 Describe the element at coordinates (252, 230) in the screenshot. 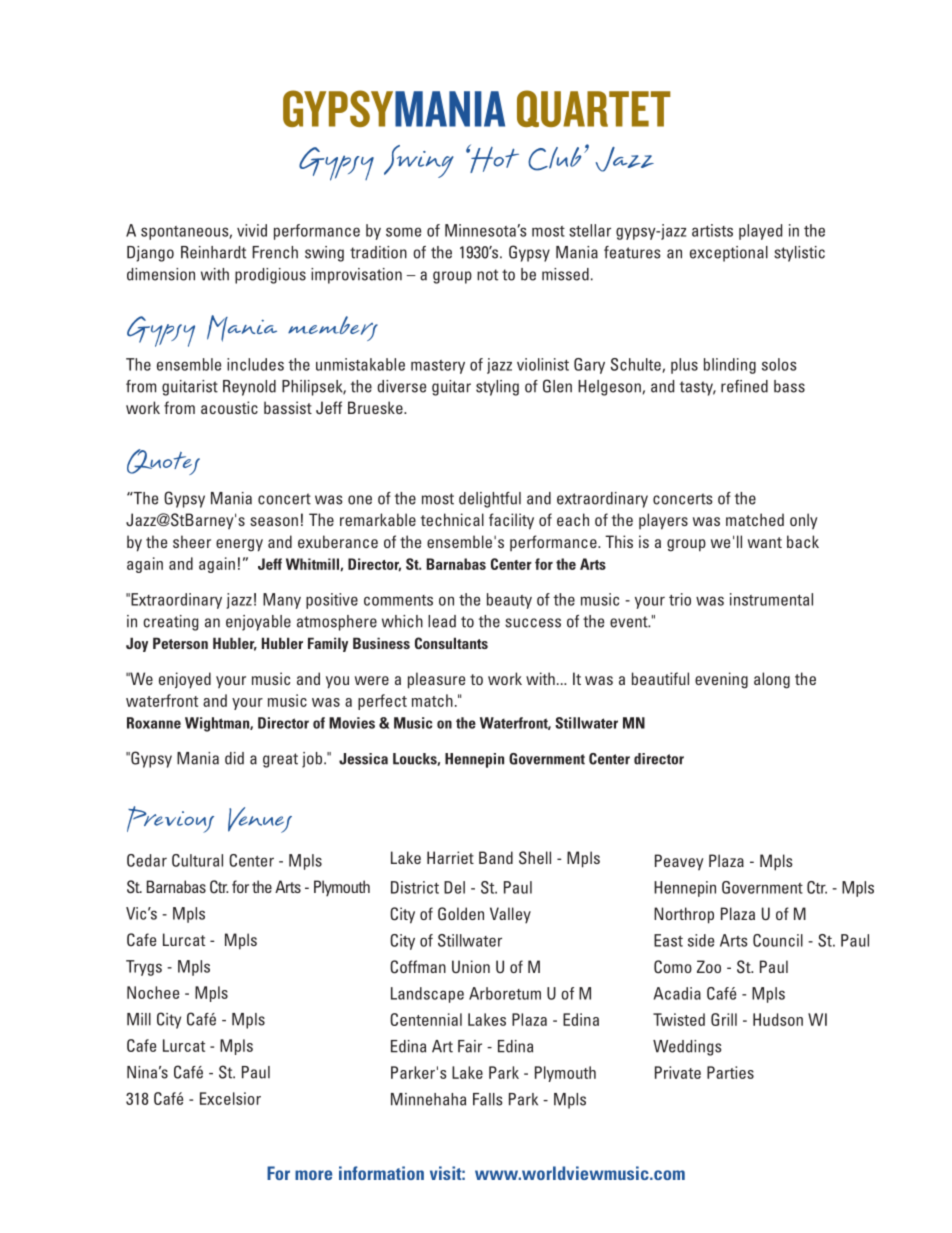

I see `vivid` at that location.
